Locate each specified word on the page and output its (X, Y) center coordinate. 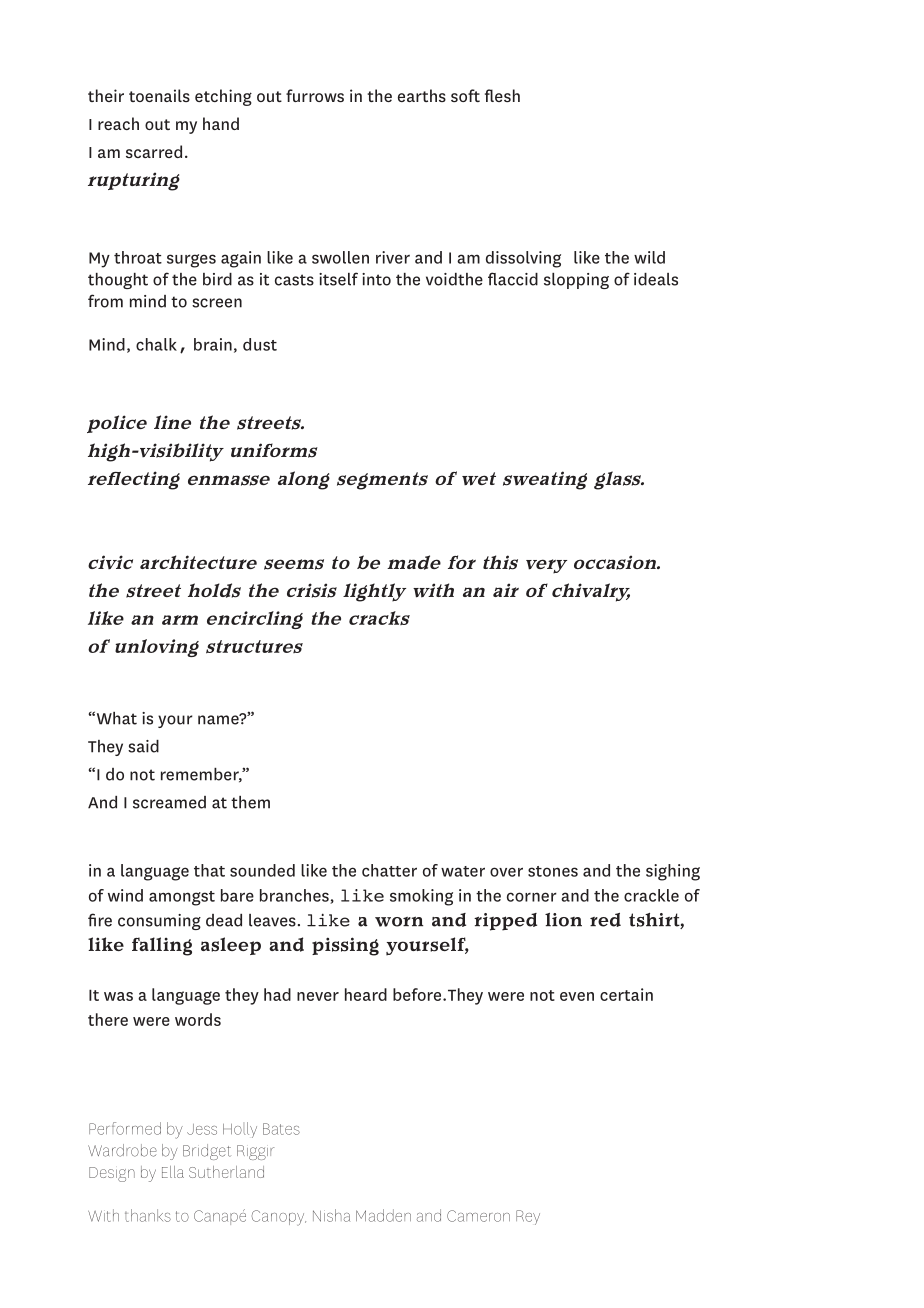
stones (553, 871)
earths (422, 95)
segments (382, 481)
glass (619, 480)
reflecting (134, 480)
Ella (173, 1172)
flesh (502, 95)
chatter (389, 870)
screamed (169, 802)
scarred (154, 151)
